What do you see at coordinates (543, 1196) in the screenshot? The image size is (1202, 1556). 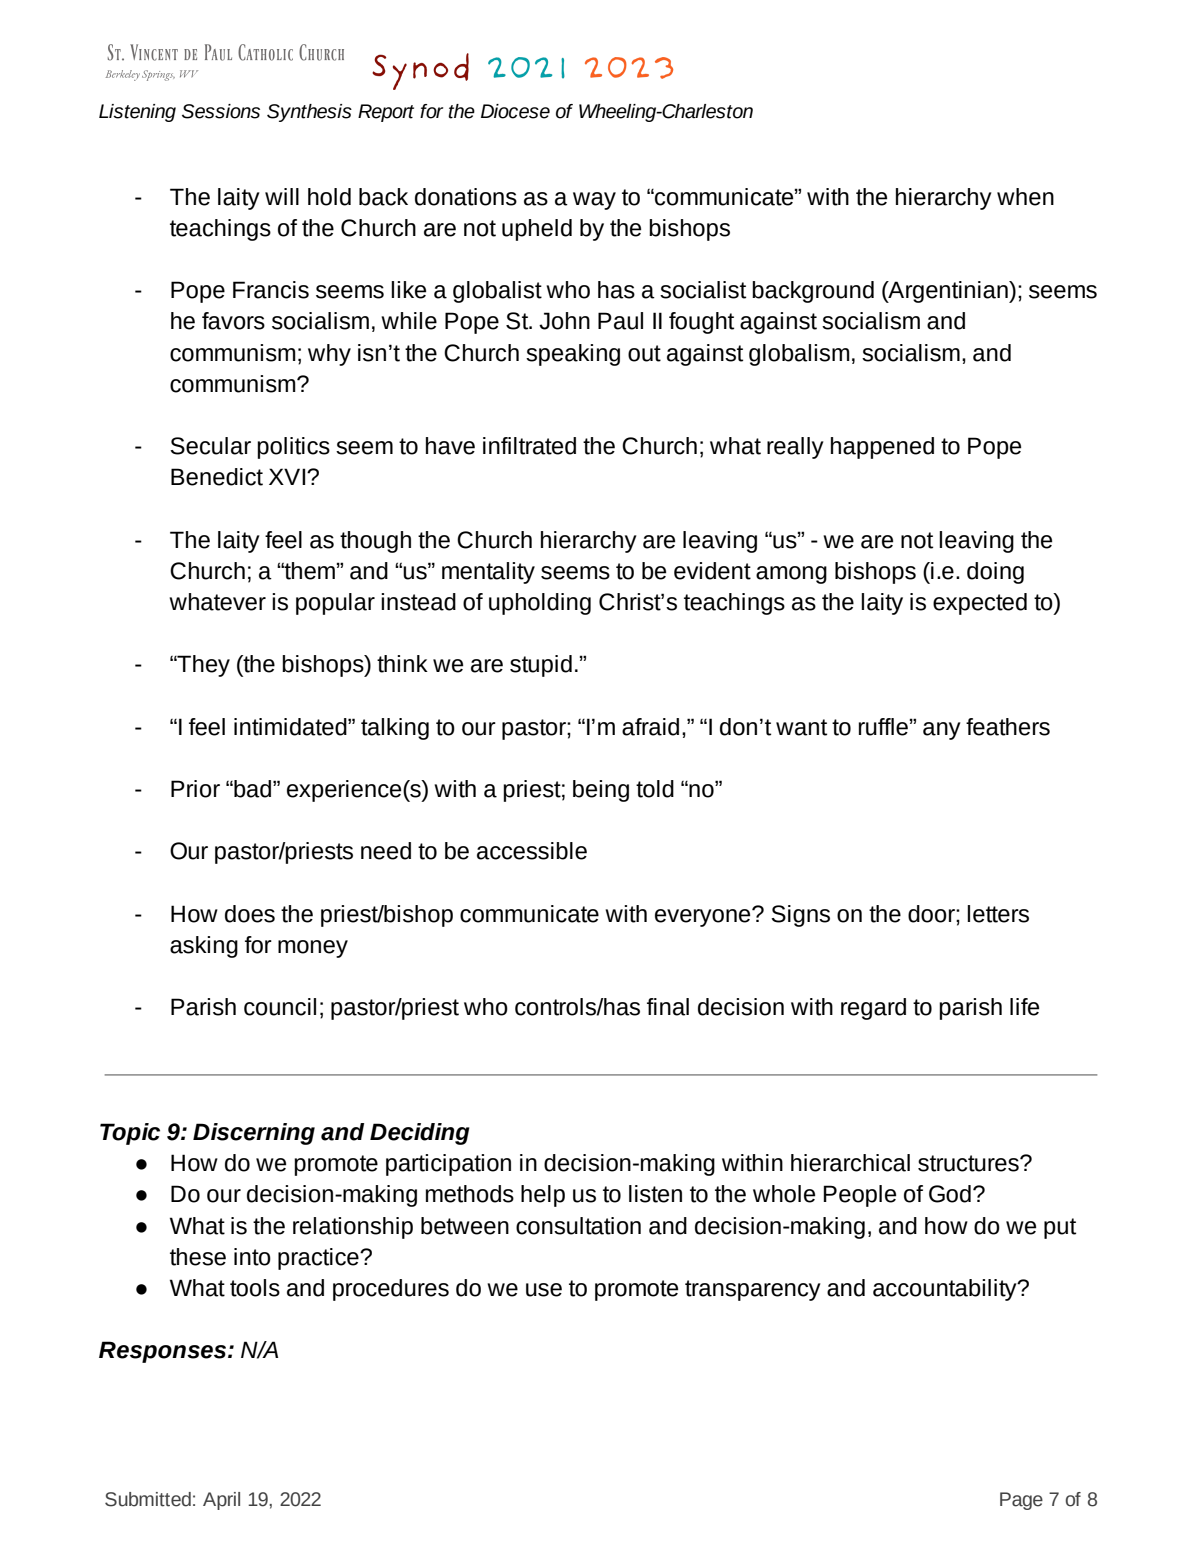 I see `help` at bounding box center [543, 1196].
